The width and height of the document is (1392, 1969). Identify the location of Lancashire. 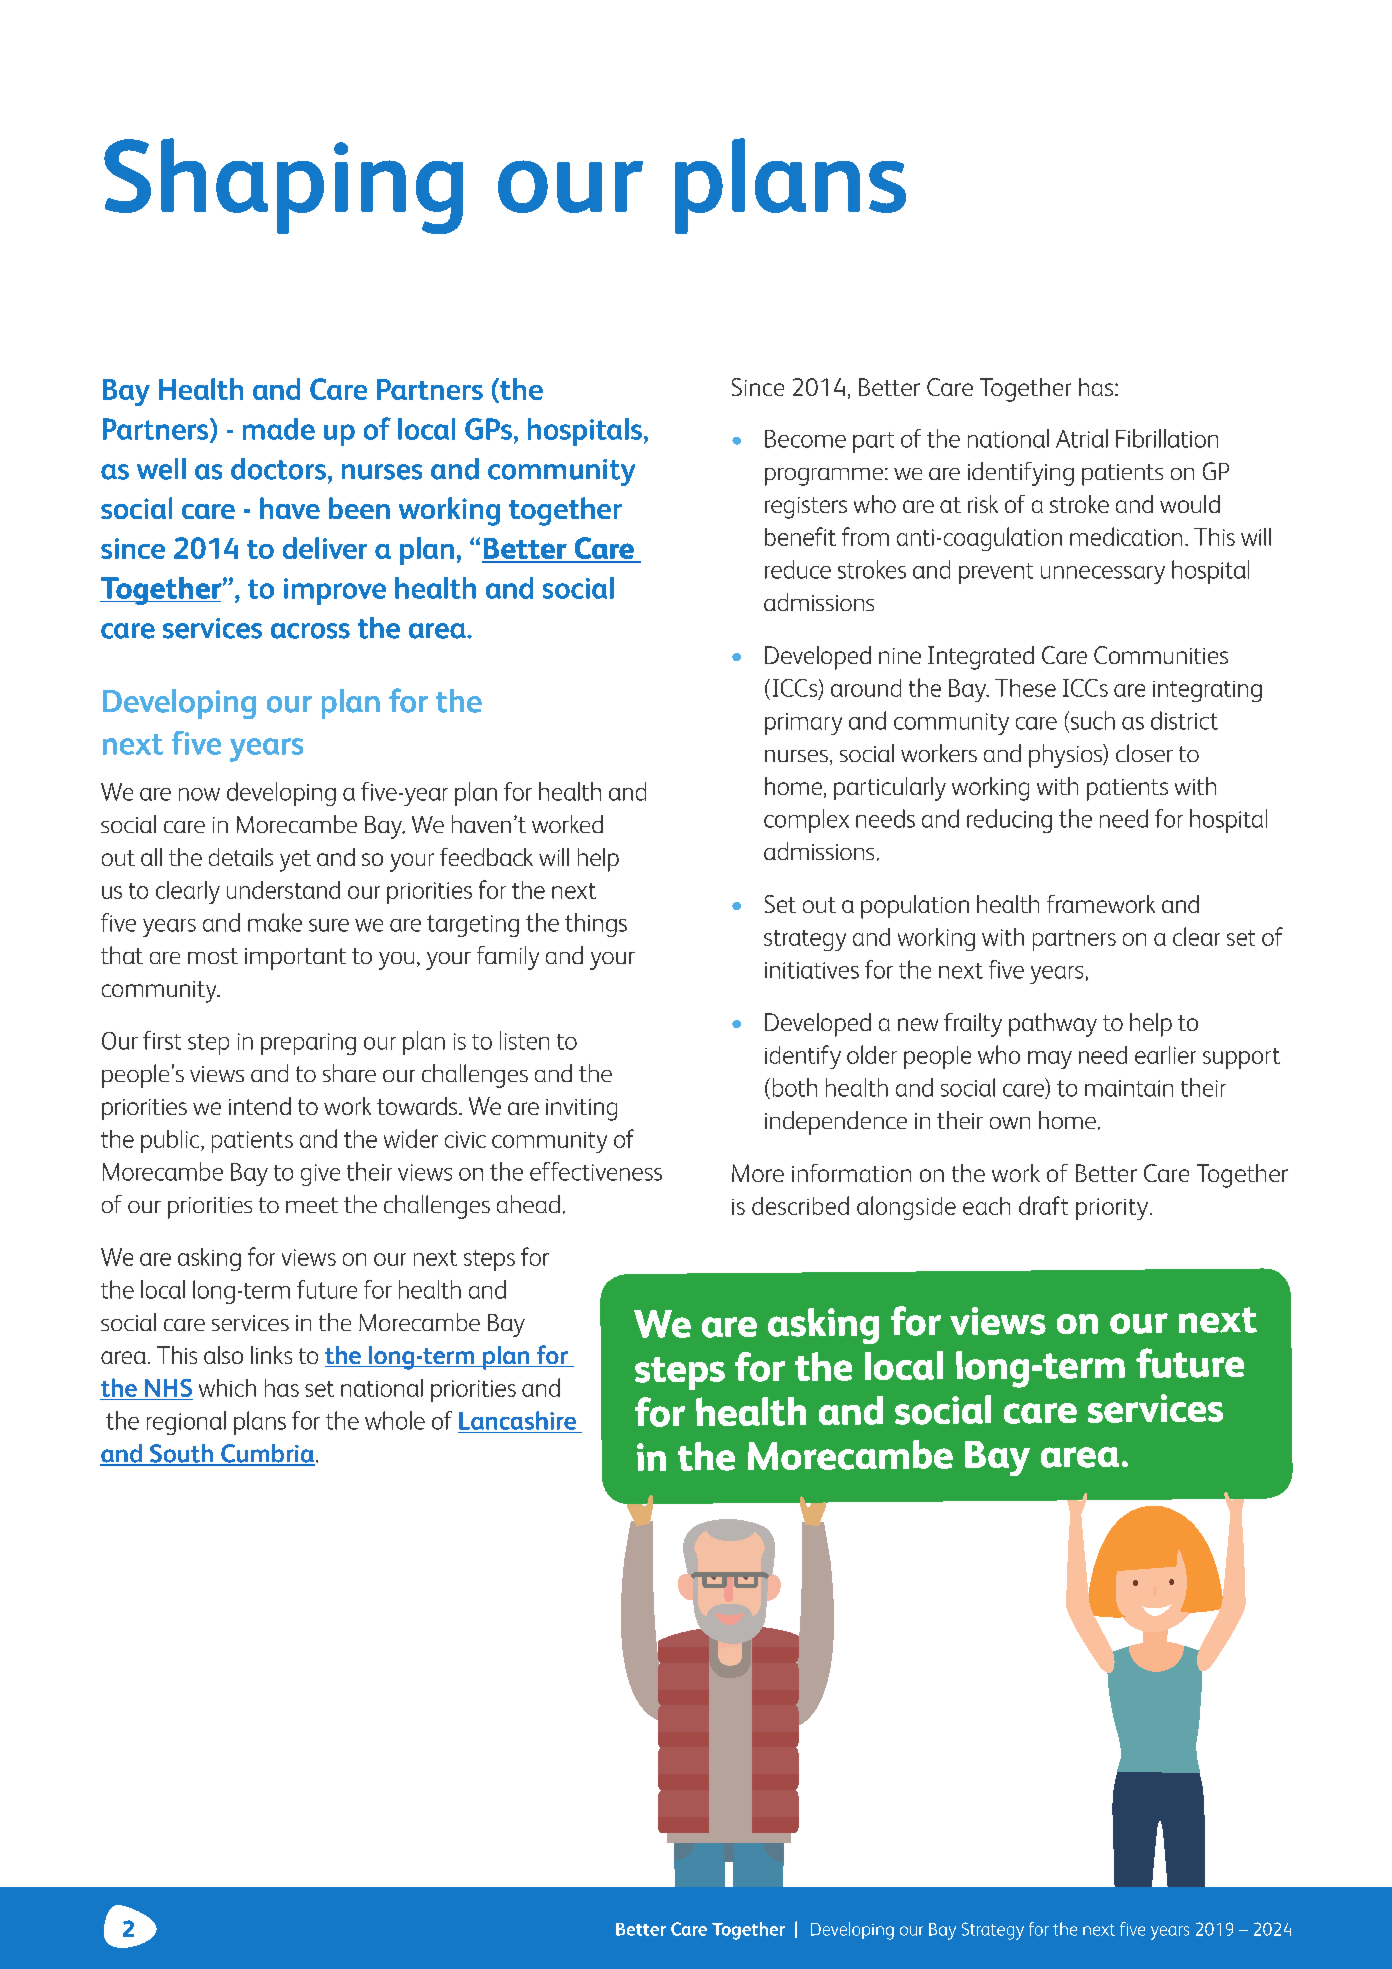
(517, 1420).
